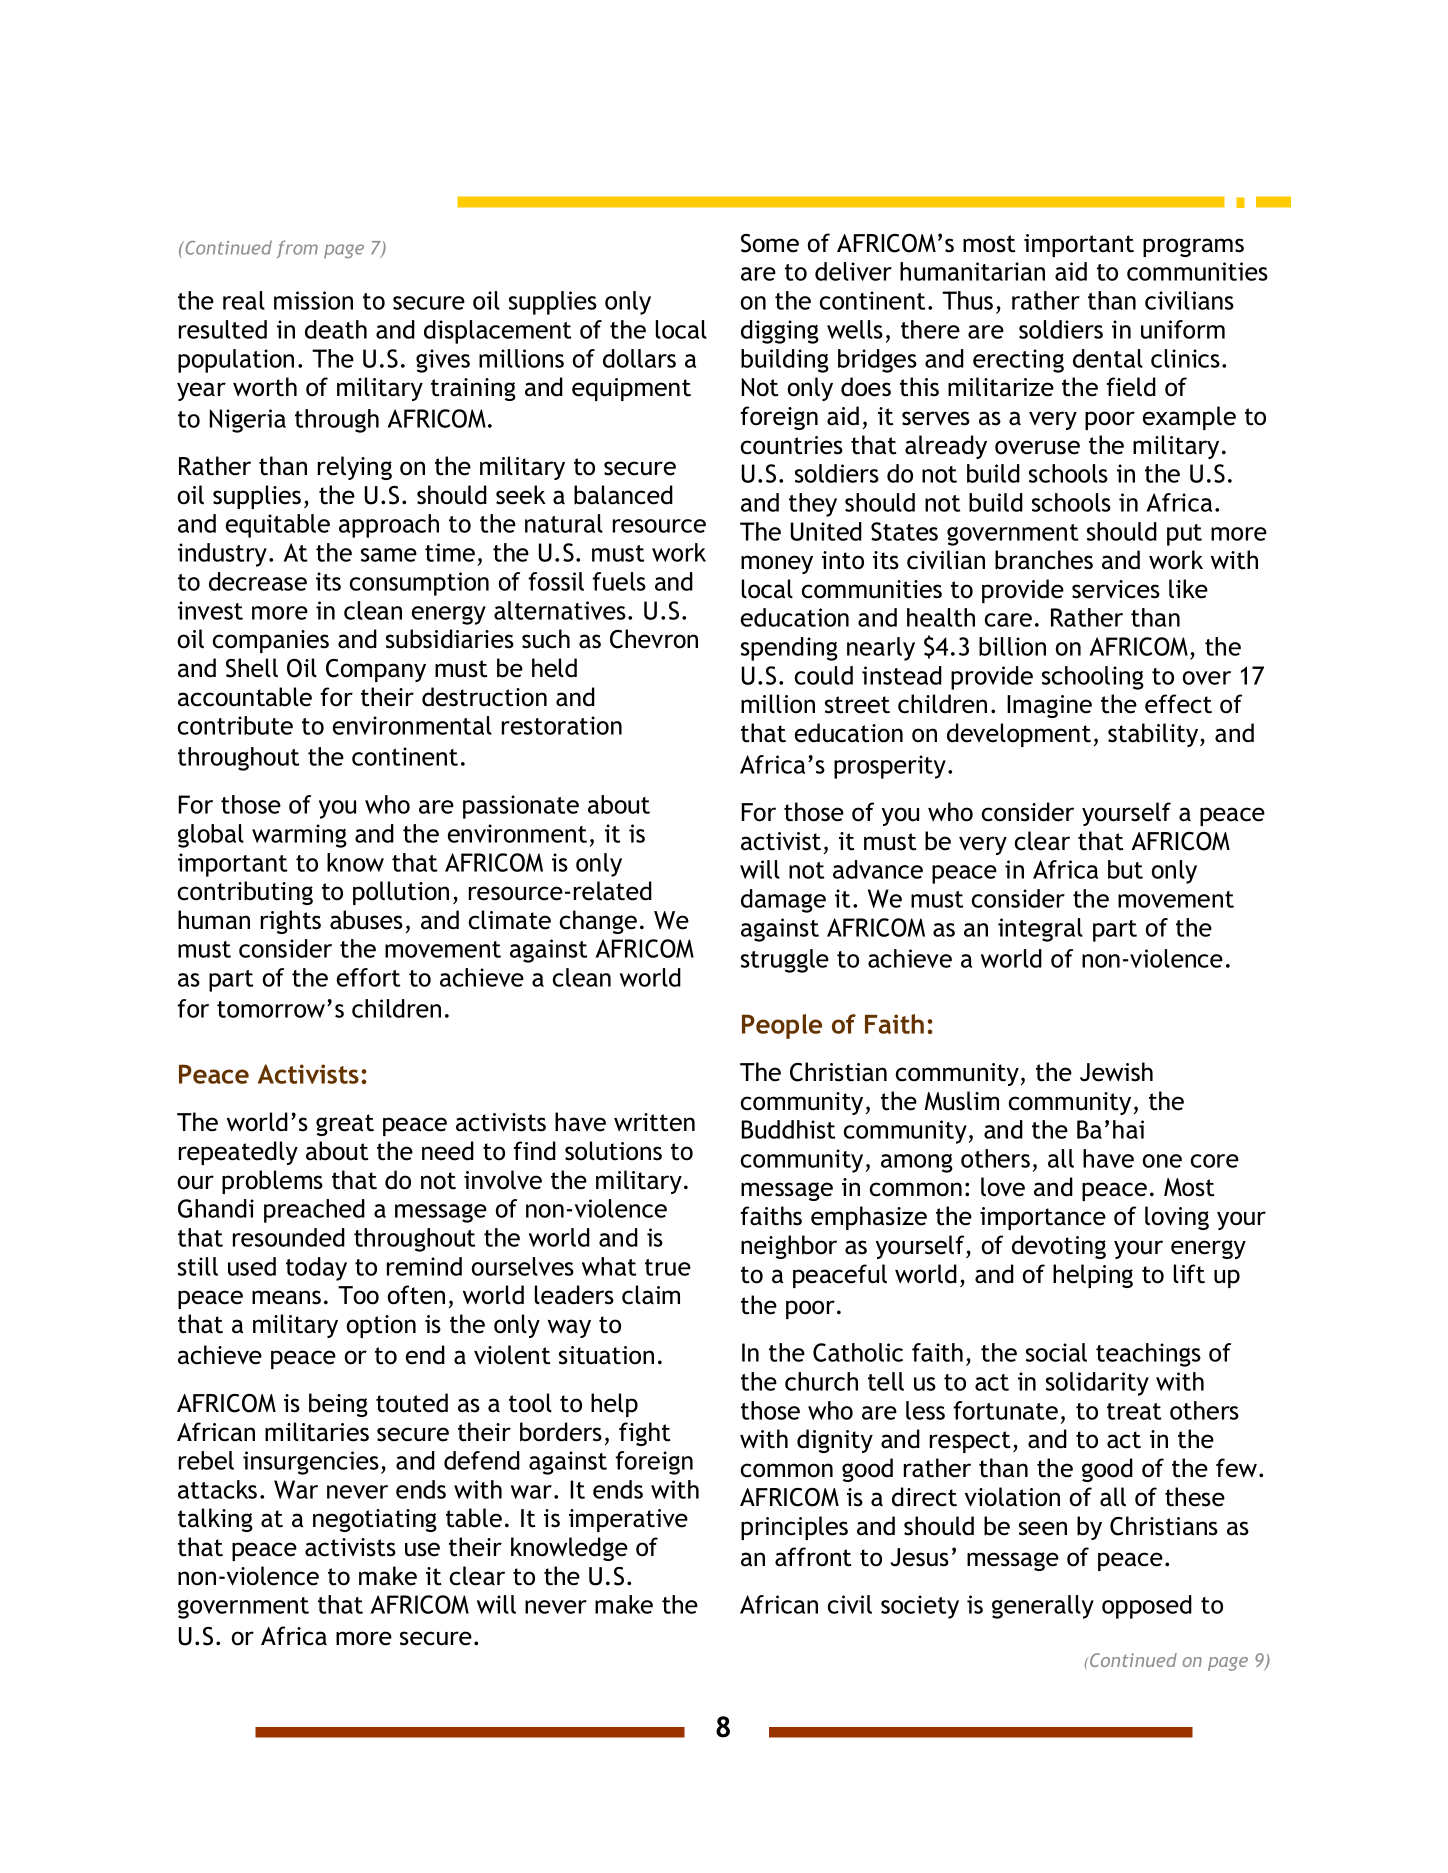 This screenshot has width=1448, height=1873. What do you see at coordinates (291, 922) in the screenshot?
I see `rights` at bounding box center [291, 922].
